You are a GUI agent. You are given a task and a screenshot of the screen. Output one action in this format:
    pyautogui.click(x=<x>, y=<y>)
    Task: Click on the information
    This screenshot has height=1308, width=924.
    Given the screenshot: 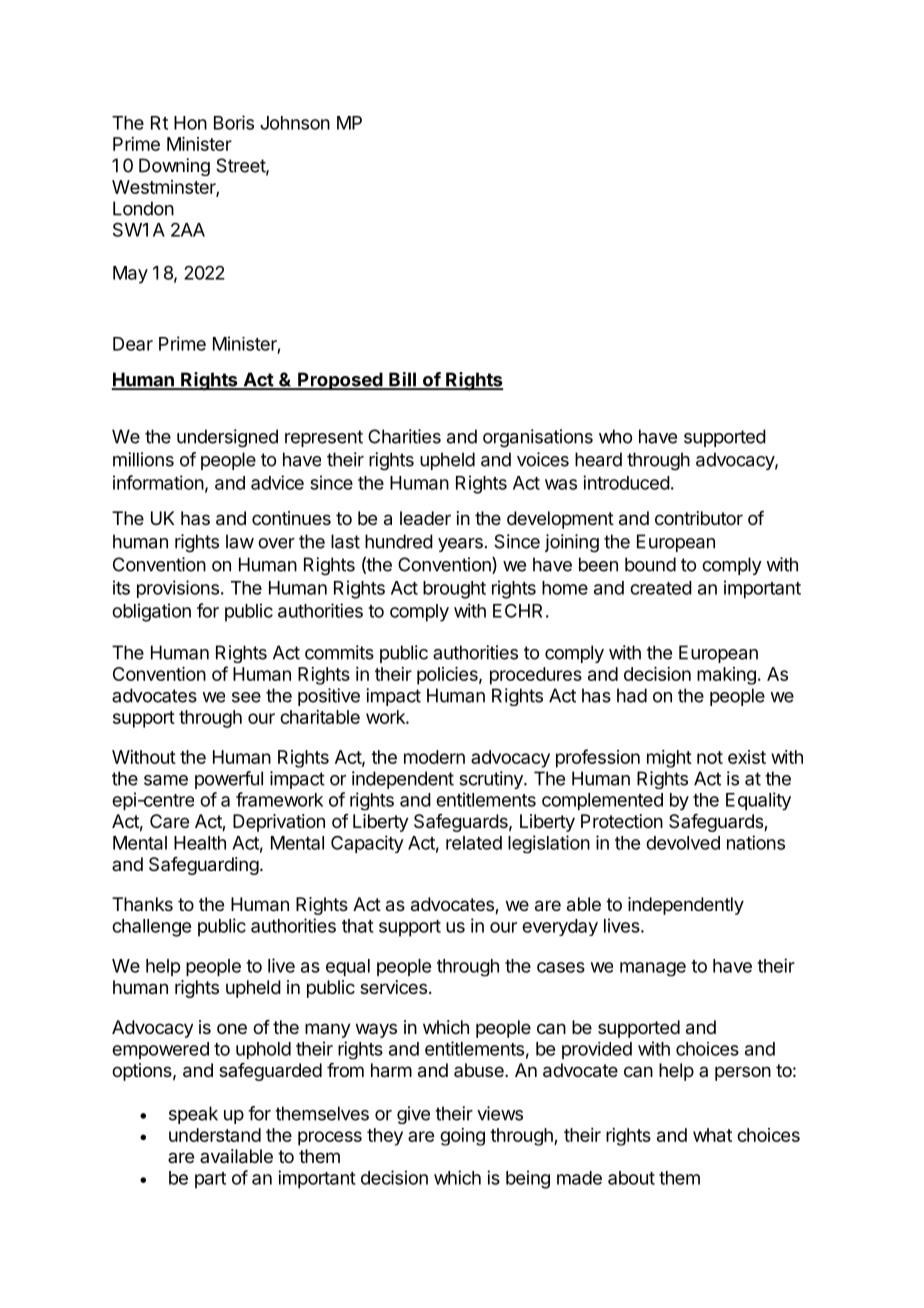 What is the action you would take?
    pyautogui.click(x=158, y=482)
